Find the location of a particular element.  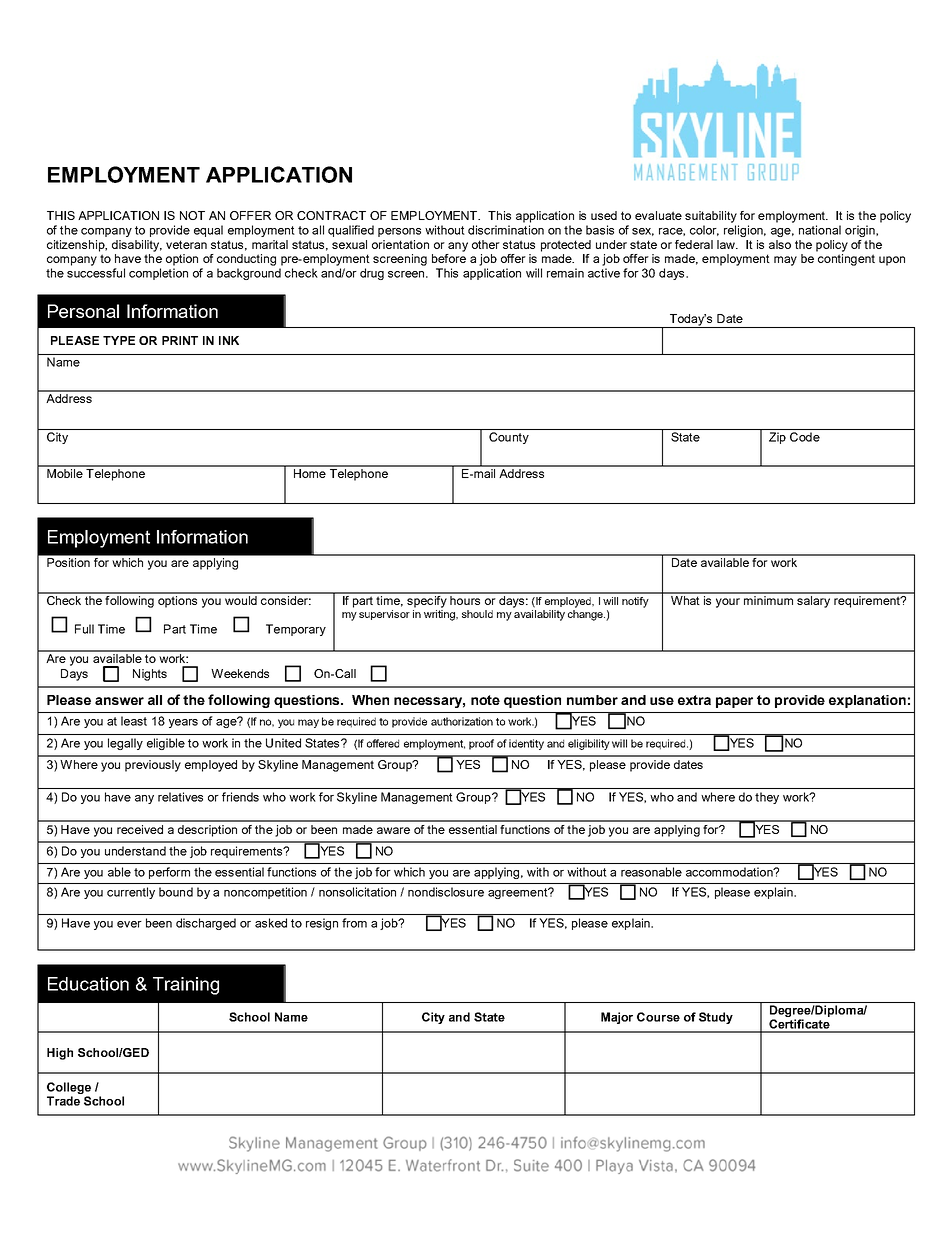

your is located at coordinates (728, 603).
